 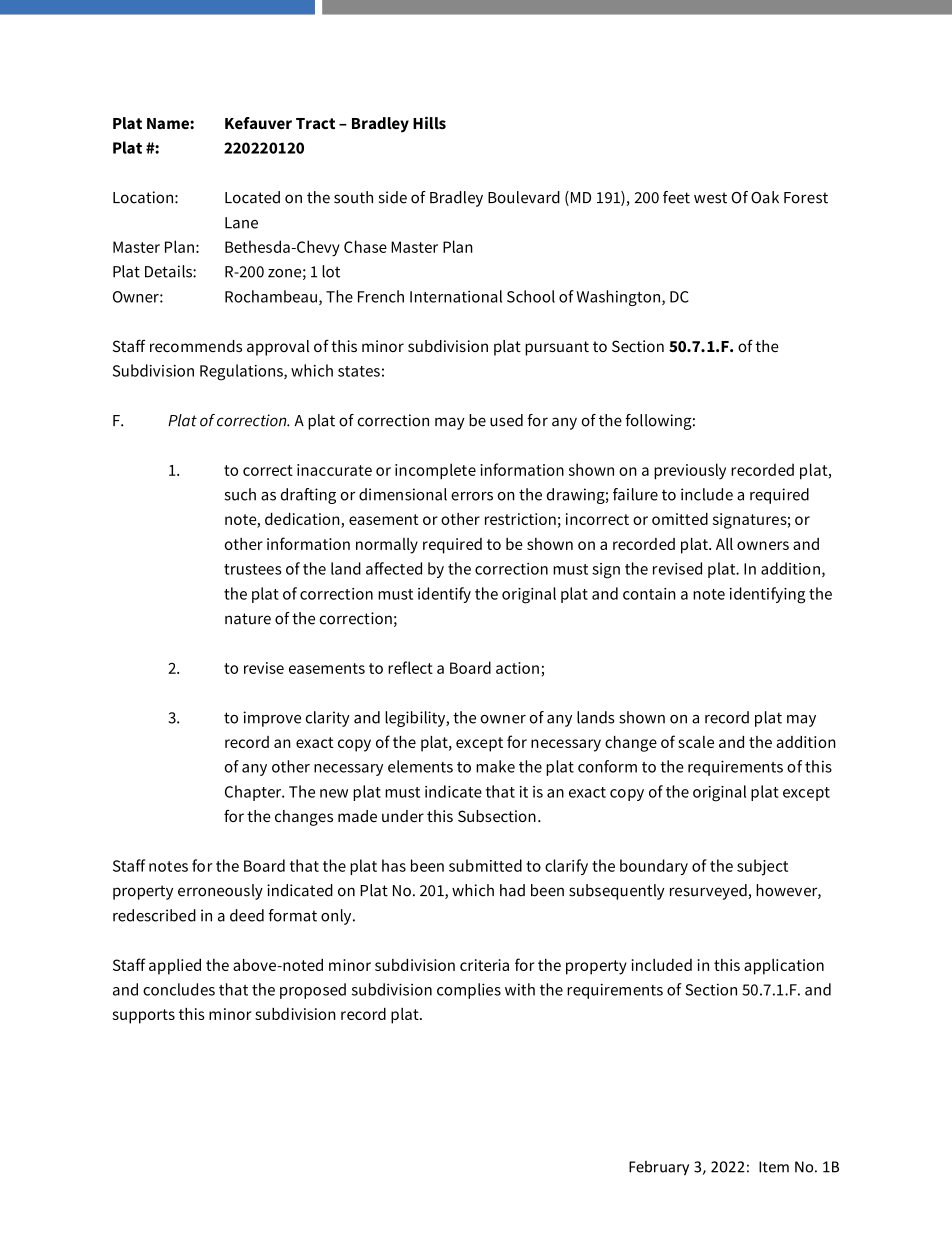 What do you see at coordinates (143, 1016) in the document?
I see `supports` at bounding box center [143, 1016].
